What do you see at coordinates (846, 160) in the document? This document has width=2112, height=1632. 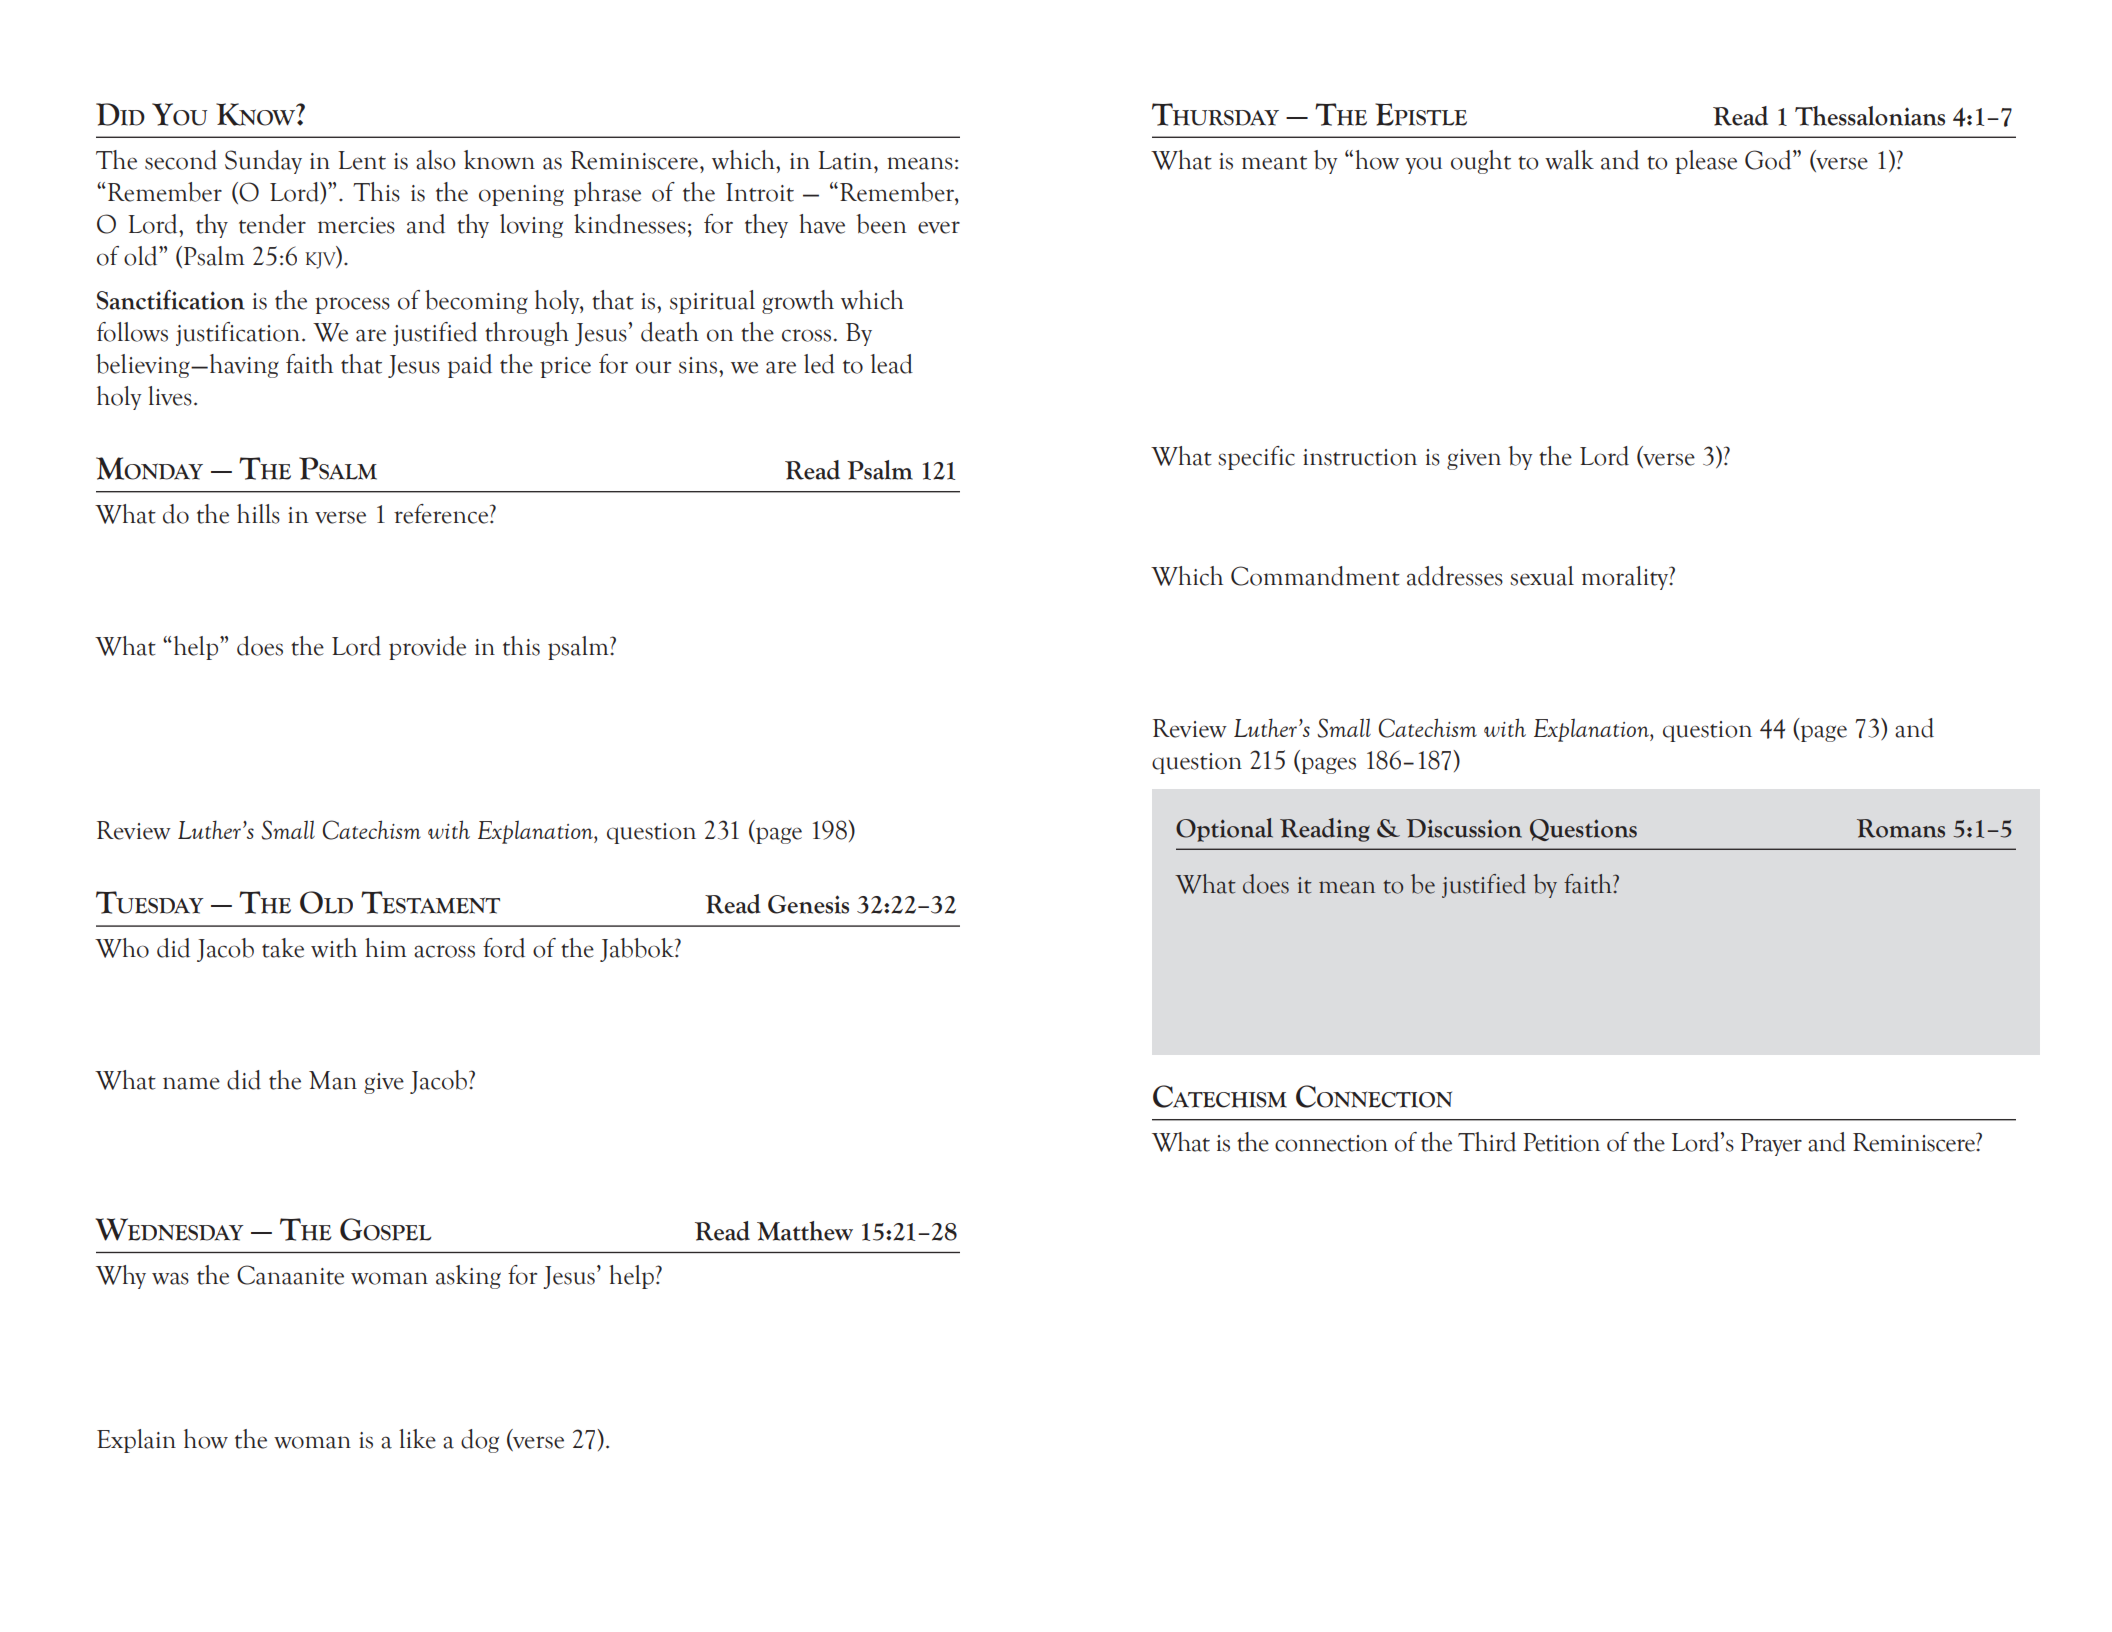 I see `Latin` at bounding box center [846, 160].
